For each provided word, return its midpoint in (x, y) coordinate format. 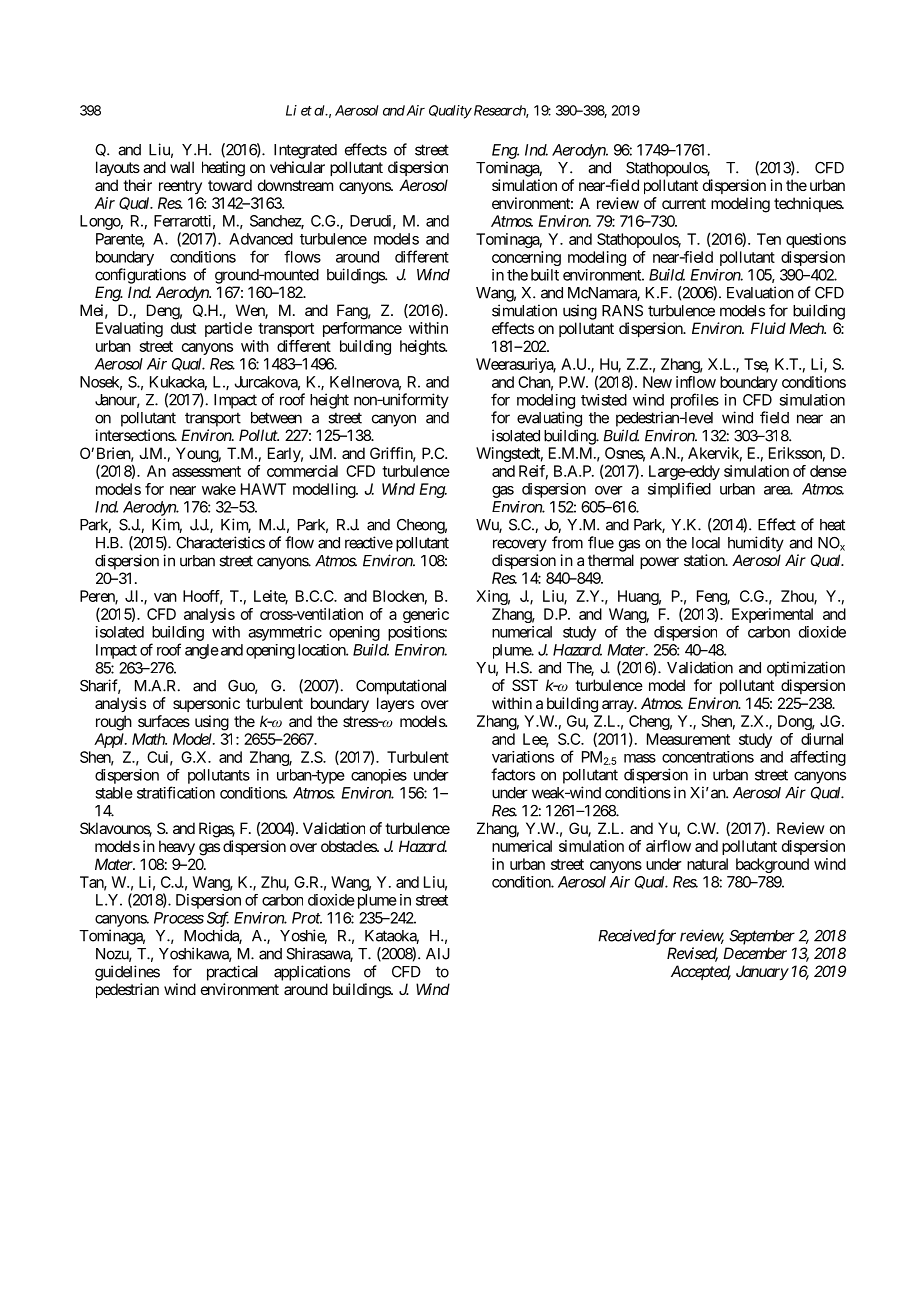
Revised (692, 954)
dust (183, 328)
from (567, 542)
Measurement (688, 739)
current (684, 203)
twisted (604, 400)
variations (523, 757)
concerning (526, 258)
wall (182, 167)
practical (232, 973)
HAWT (263, 489)
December (755, 953)
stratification (176, 792)
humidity (756, 544)
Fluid (768, 328)
